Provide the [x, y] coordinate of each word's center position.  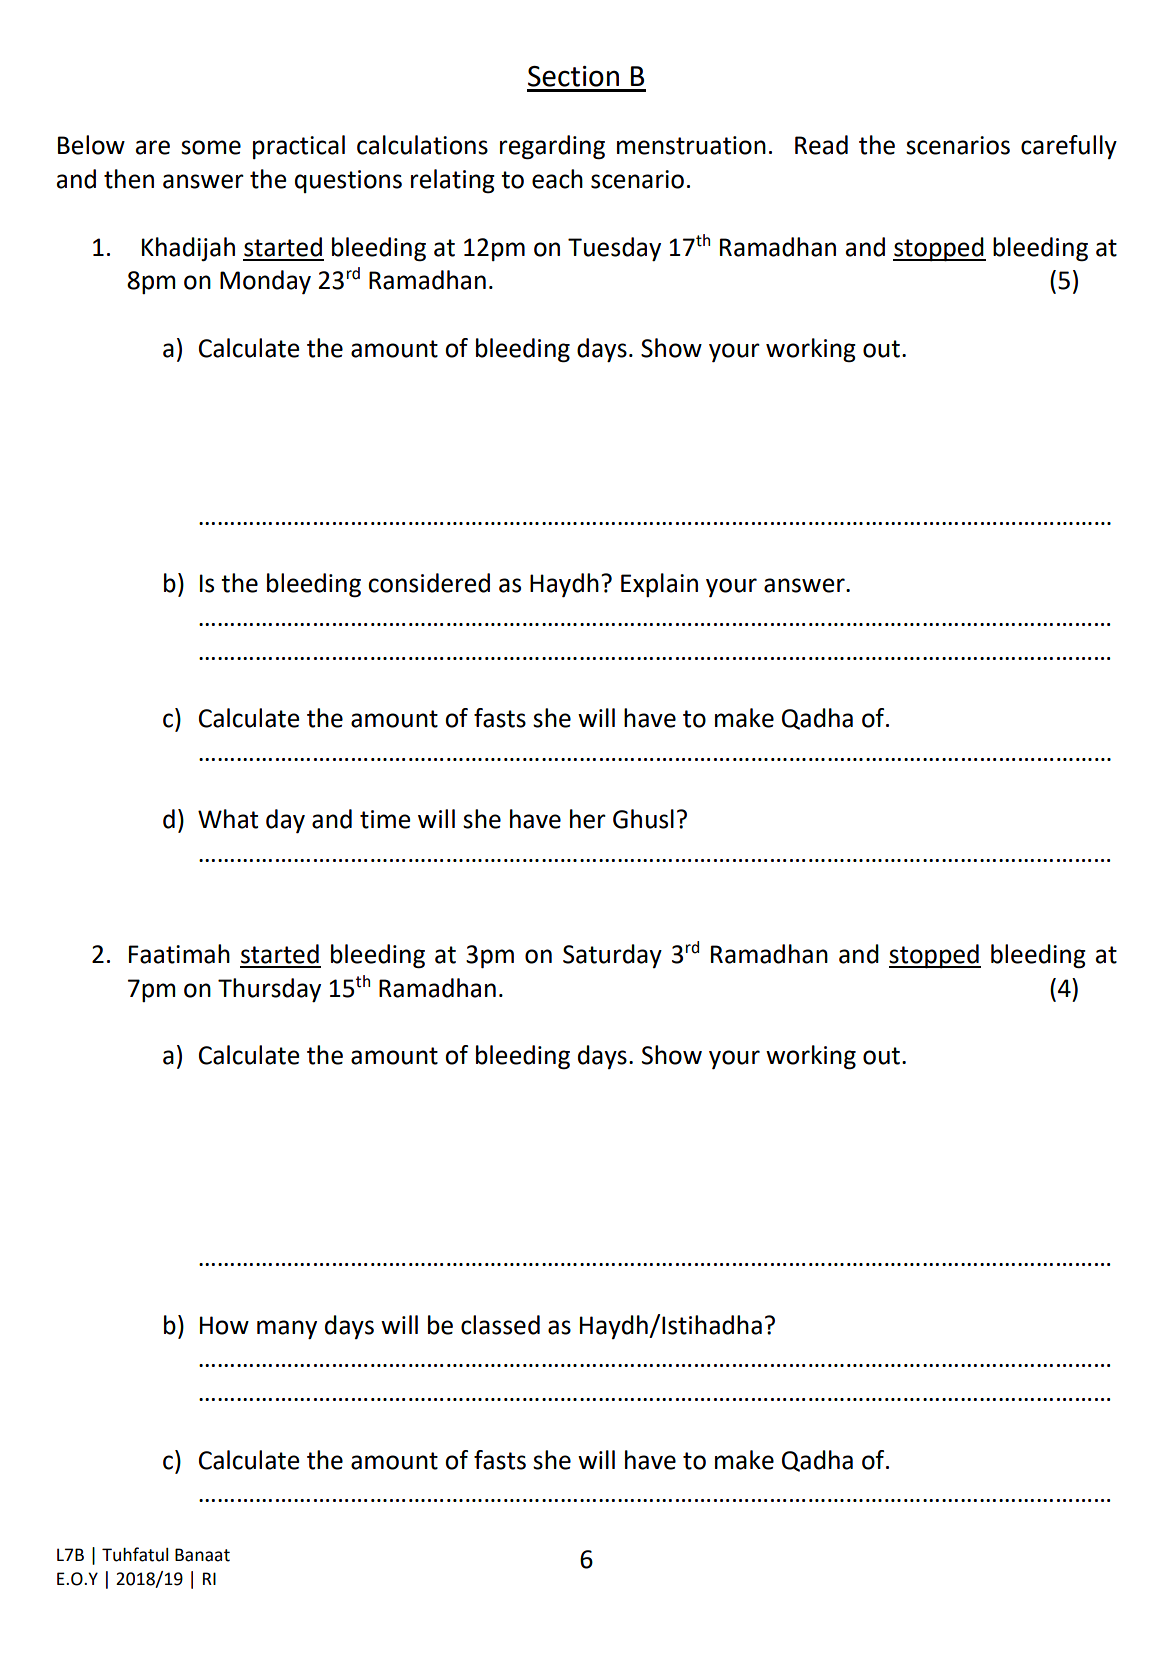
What [228, 819]
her [588, 819]
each [557, 179]
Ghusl [643, 819]
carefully [1069, 147]
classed [500, 1325]
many [287, 1330]
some [211, 147]
